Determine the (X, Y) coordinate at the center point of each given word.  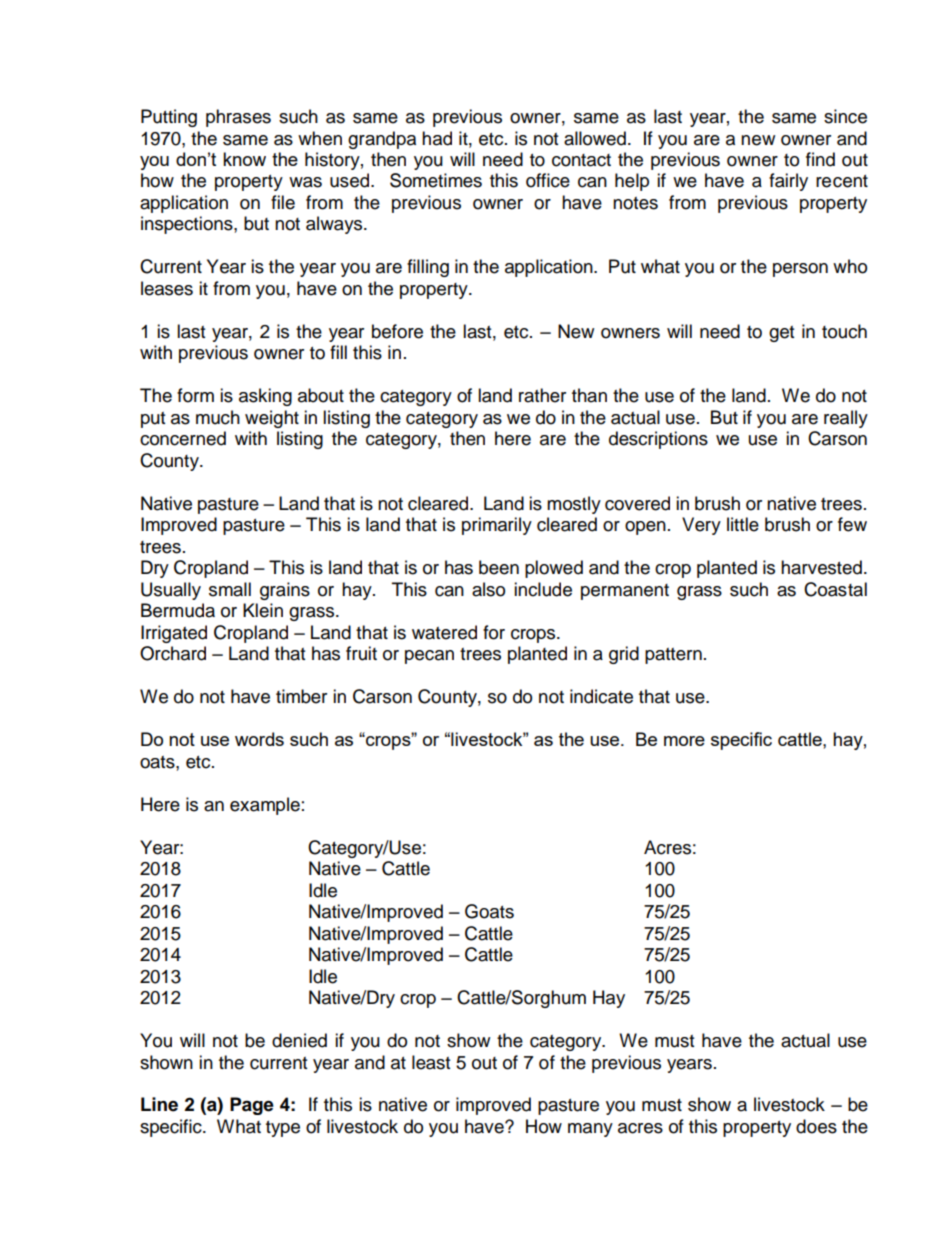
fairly (788, 182)
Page (252, 1106)
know (244, 159)
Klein (263, 610)
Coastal (835, 589)
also (488, 589)
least (431, 1062)
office (548, 180)
